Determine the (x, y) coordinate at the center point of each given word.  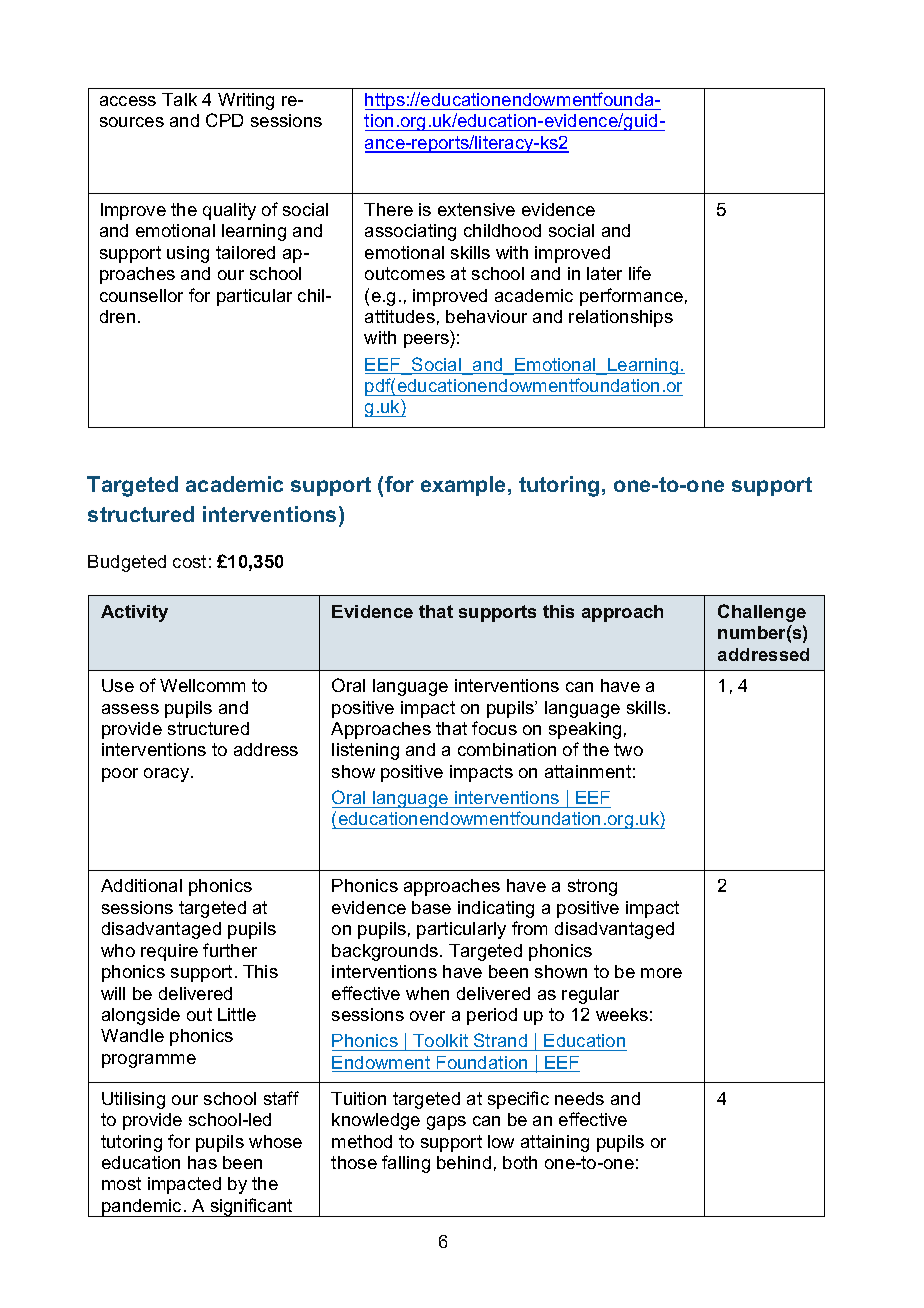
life (640, 273)
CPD (224, 120)
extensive (476, 209)
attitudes (400, 316)
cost (189, 561)
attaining (555, 1143)
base (431, 907)
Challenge (762, 613)
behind (464, 1162)
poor (120, 775)
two (628, 749)
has (202, 1162)
